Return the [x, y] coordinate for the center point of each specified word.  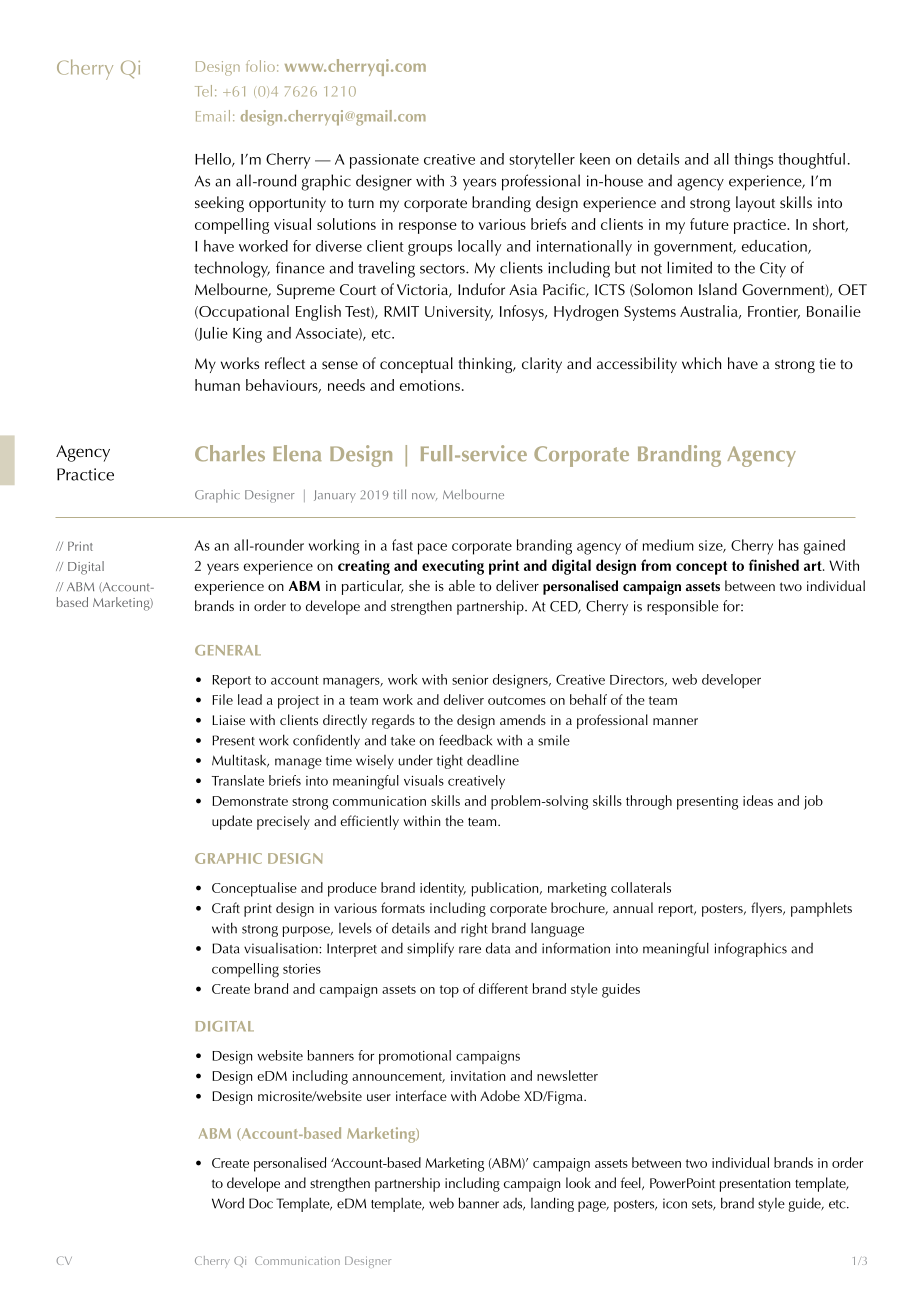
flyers [767, 909]
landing [552, 1204]
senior [470, 680]
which [702, 363]
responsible [682, 607]
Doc [261, 1203]
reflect [285, 363]
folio [260, 66]
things [753, 161]
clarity [542, 365]
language [557, 930]
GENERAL [228, 650]
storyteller [542, 161]
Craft [226, 907]
